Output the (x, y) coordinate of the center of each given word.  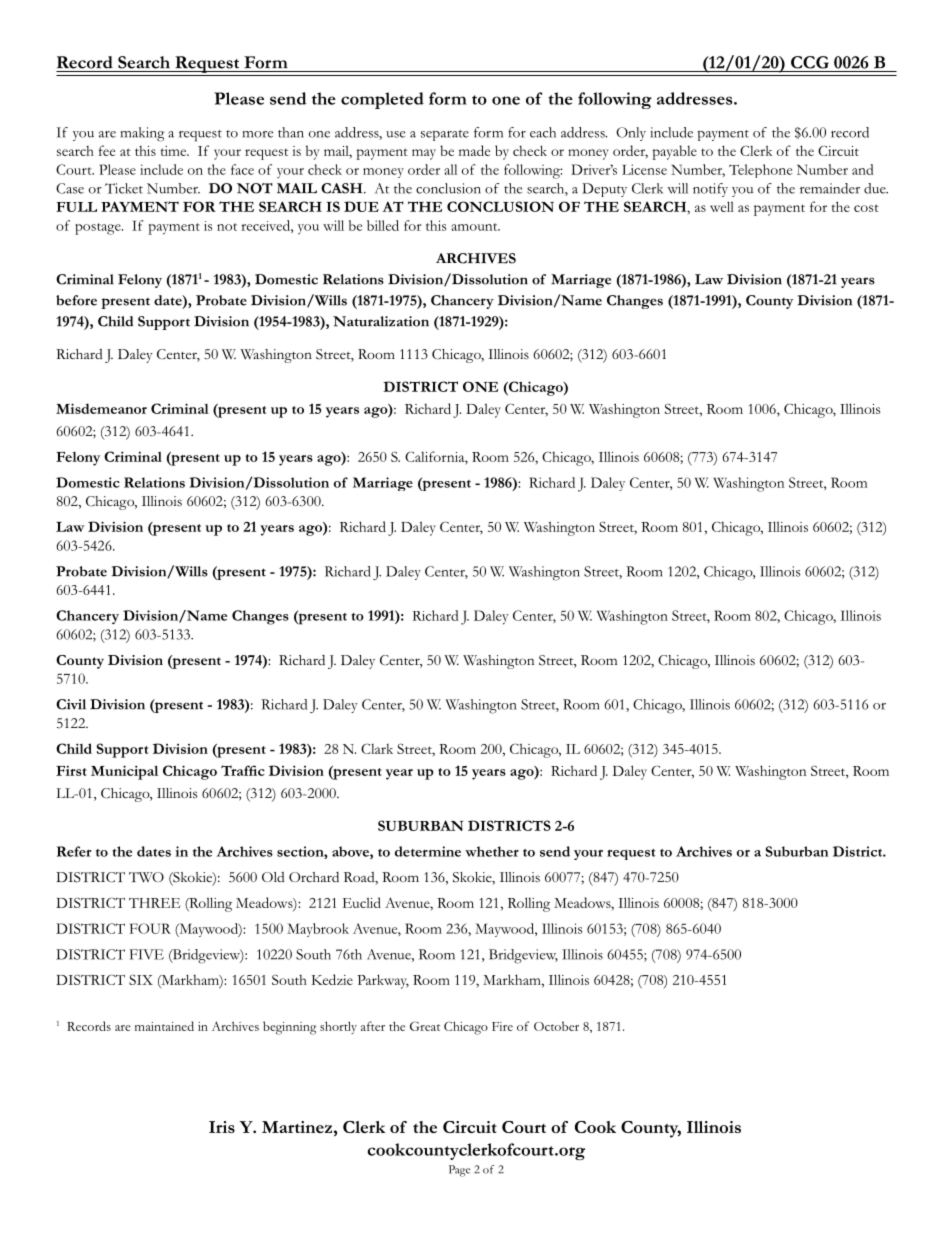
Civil (71, 704)
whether (492, 851)
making (142, 134)
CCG (810, 62)
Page (459, 1171)
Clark (377, 749)
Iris (222, 1127)
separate (445, 135)
